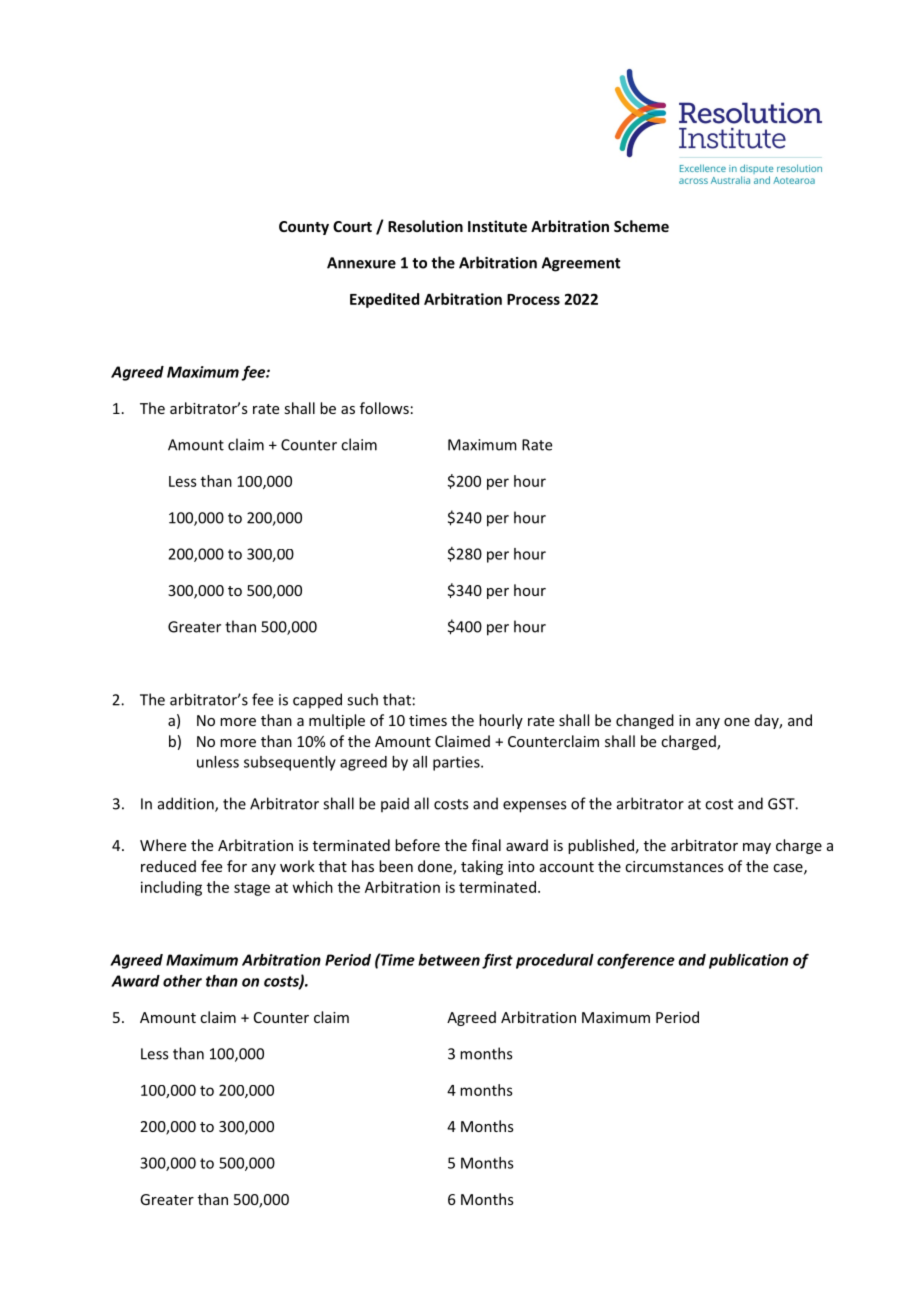  Describe the element at coordinates (362, 699) in the document. I see `such` at that location.
